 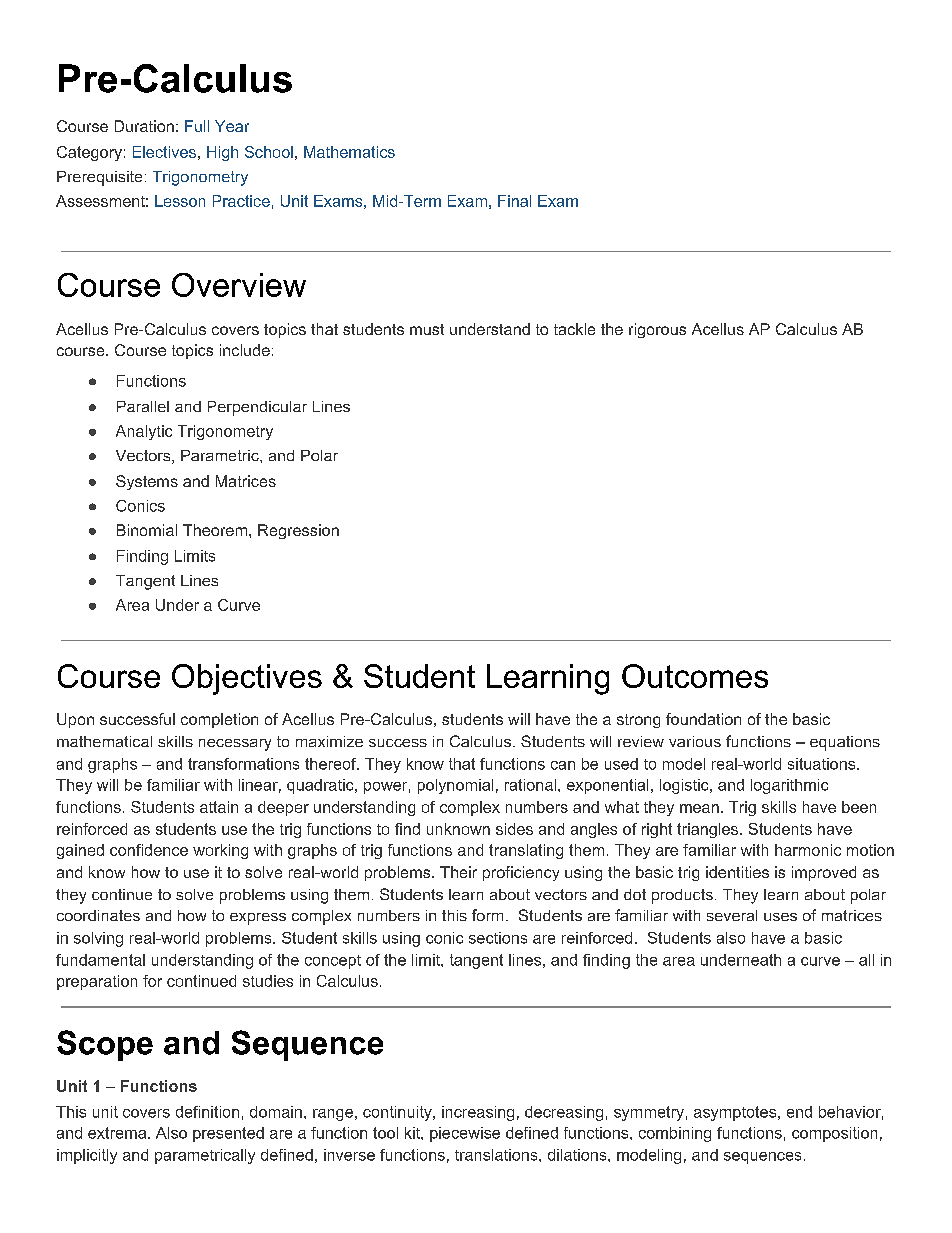 I want to click on strong, so click(x=638, y=721).
